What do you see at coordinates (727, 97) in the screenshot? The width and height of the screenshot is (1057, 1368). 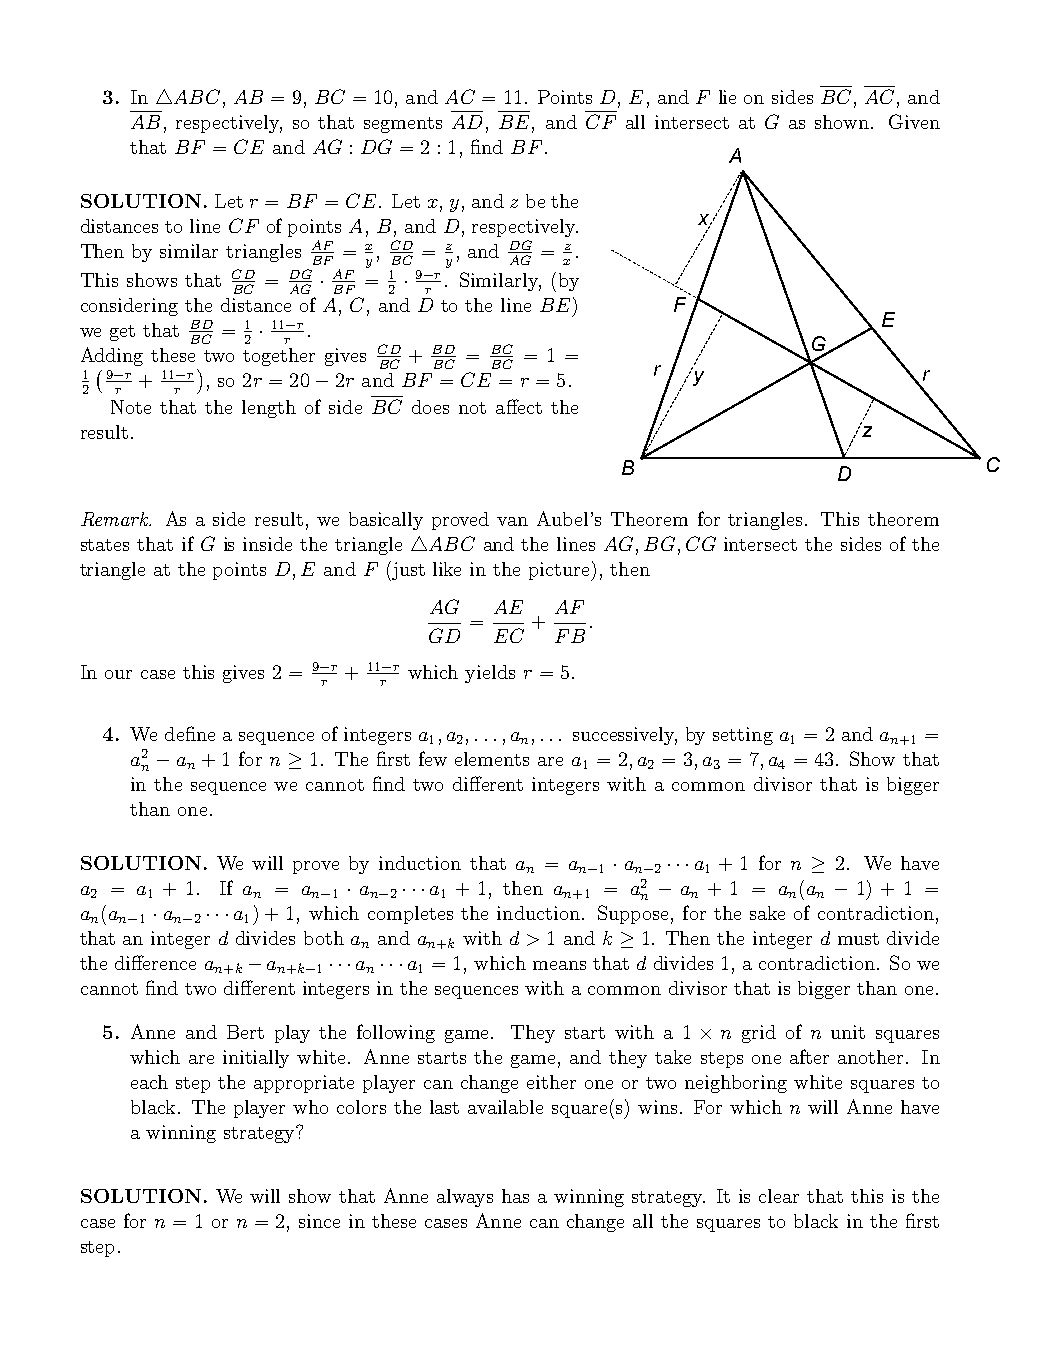 I see `lie` at bounding box center [727, 97].
